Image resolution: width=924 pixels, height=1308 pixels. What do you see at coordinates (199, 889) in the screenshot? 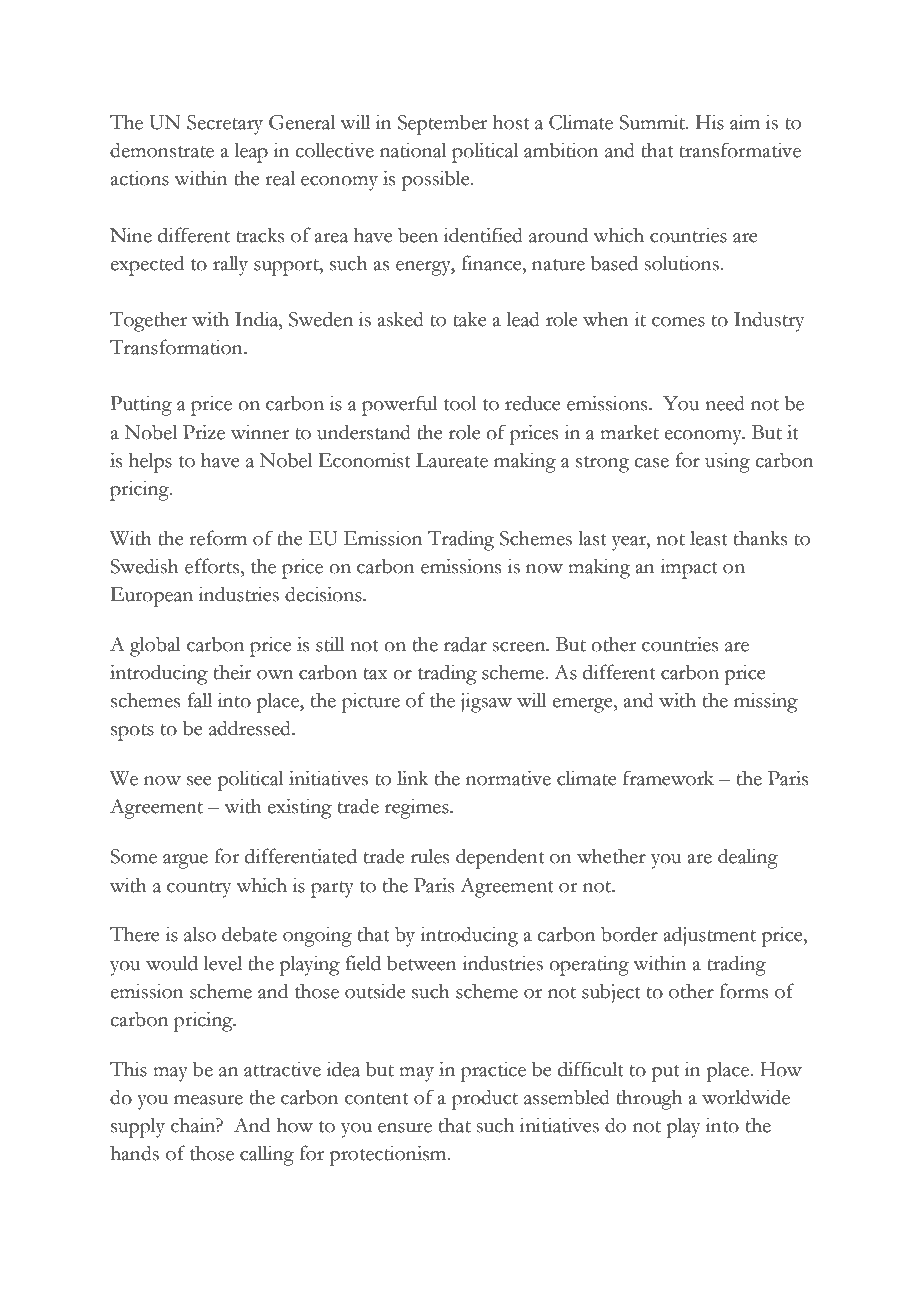
I see `country` at bounding box center [199, 889].
